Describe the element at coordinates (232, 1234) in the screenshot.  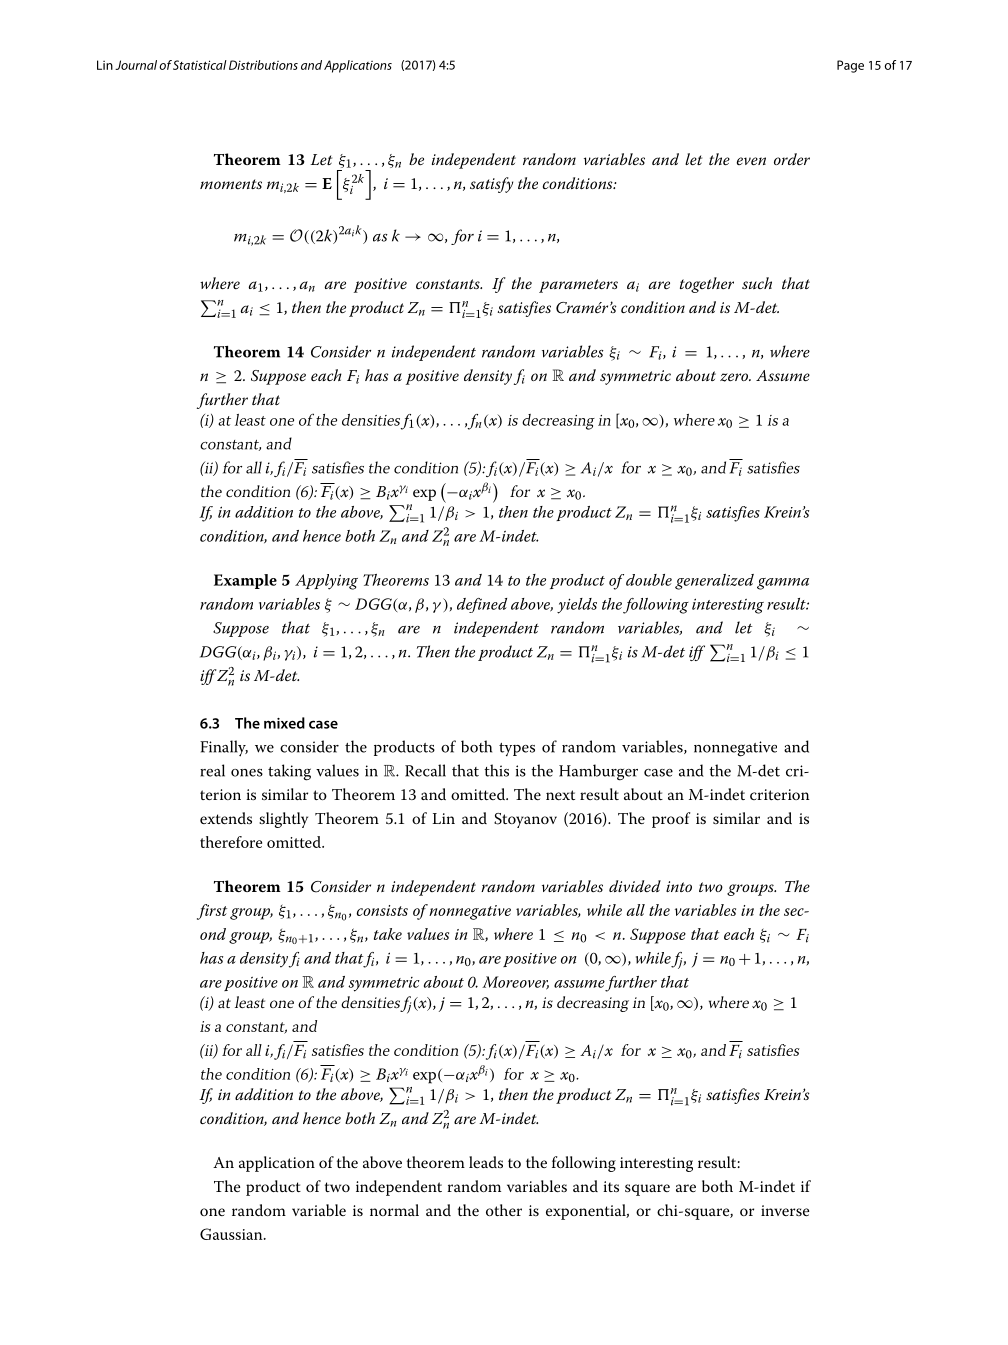
I see `Gaussian` at that location.
